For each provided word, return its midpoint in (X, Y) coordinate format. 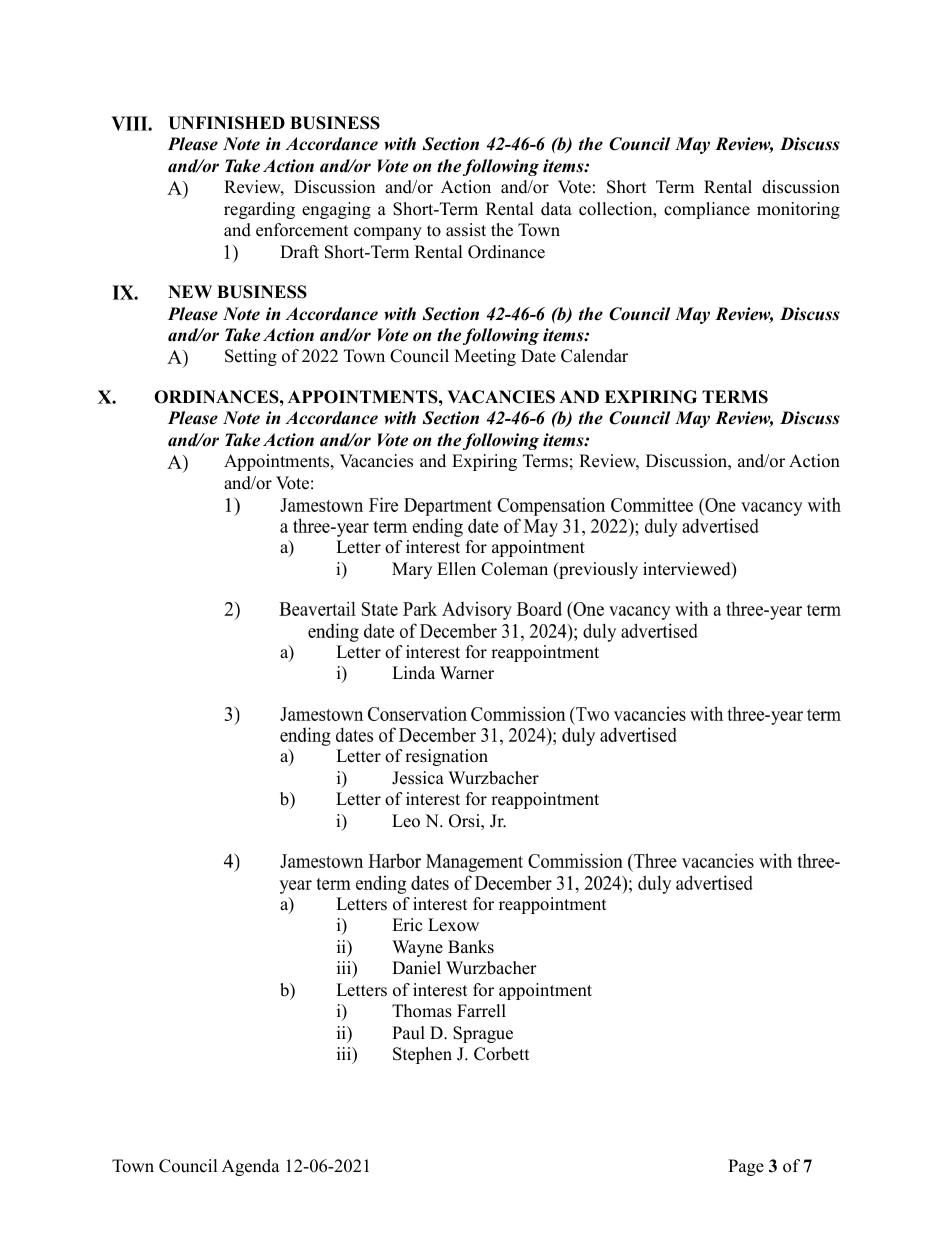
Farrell (481, 1011)
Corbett (502, 1054)
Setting (251, 357)
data (556, 209)
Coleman (514, 569)
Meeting (485, 357)
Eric (407, 925)
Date (538, 356)
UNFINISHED (226, 123)
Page (746, 1167)
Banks (471, 947)
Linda (413, 673)
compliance (707, 210)
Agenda (251, 1167)
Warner (467, 673)
